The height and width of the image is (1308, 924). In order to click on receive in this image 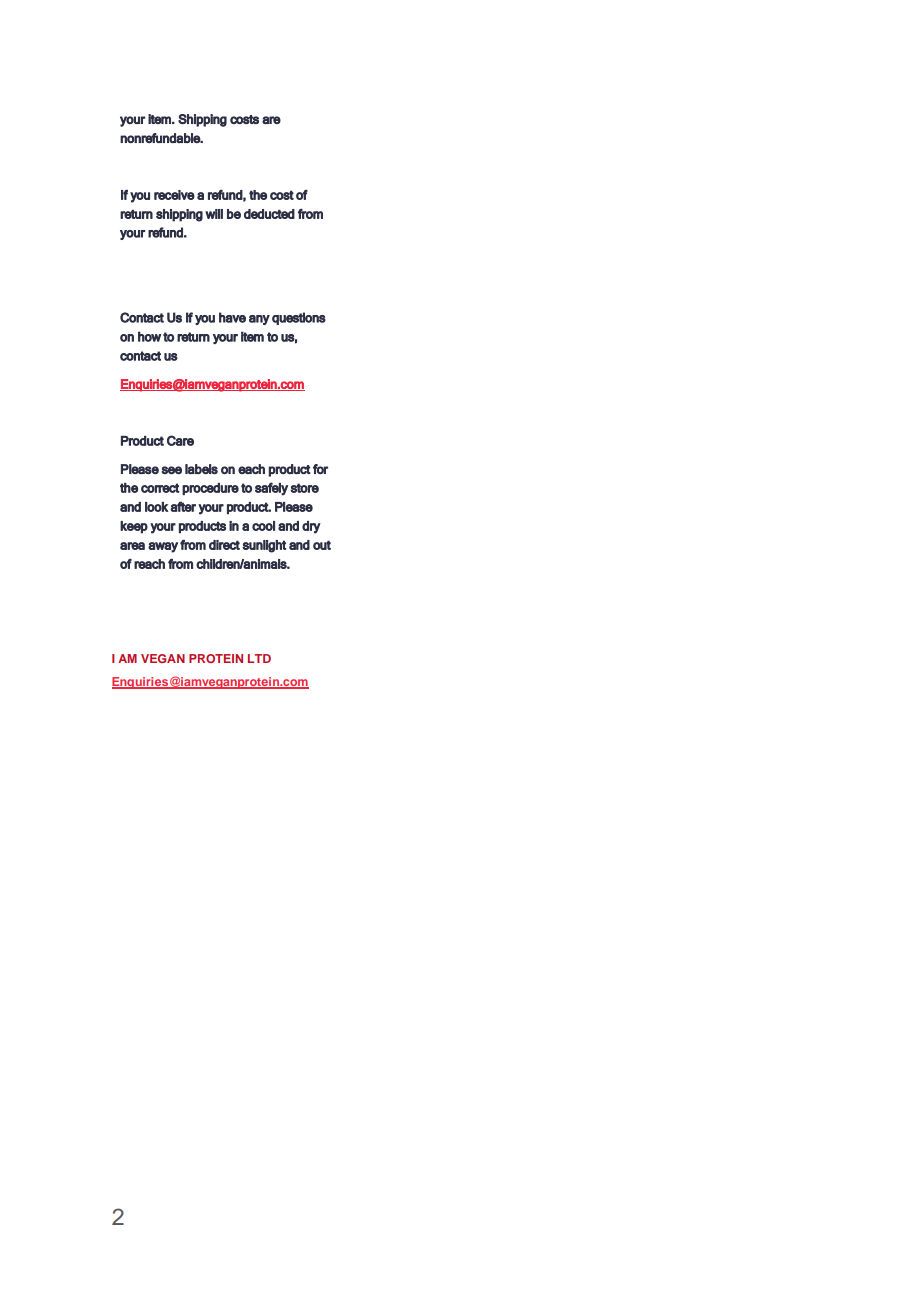, I will do `click(174, 195)`.
